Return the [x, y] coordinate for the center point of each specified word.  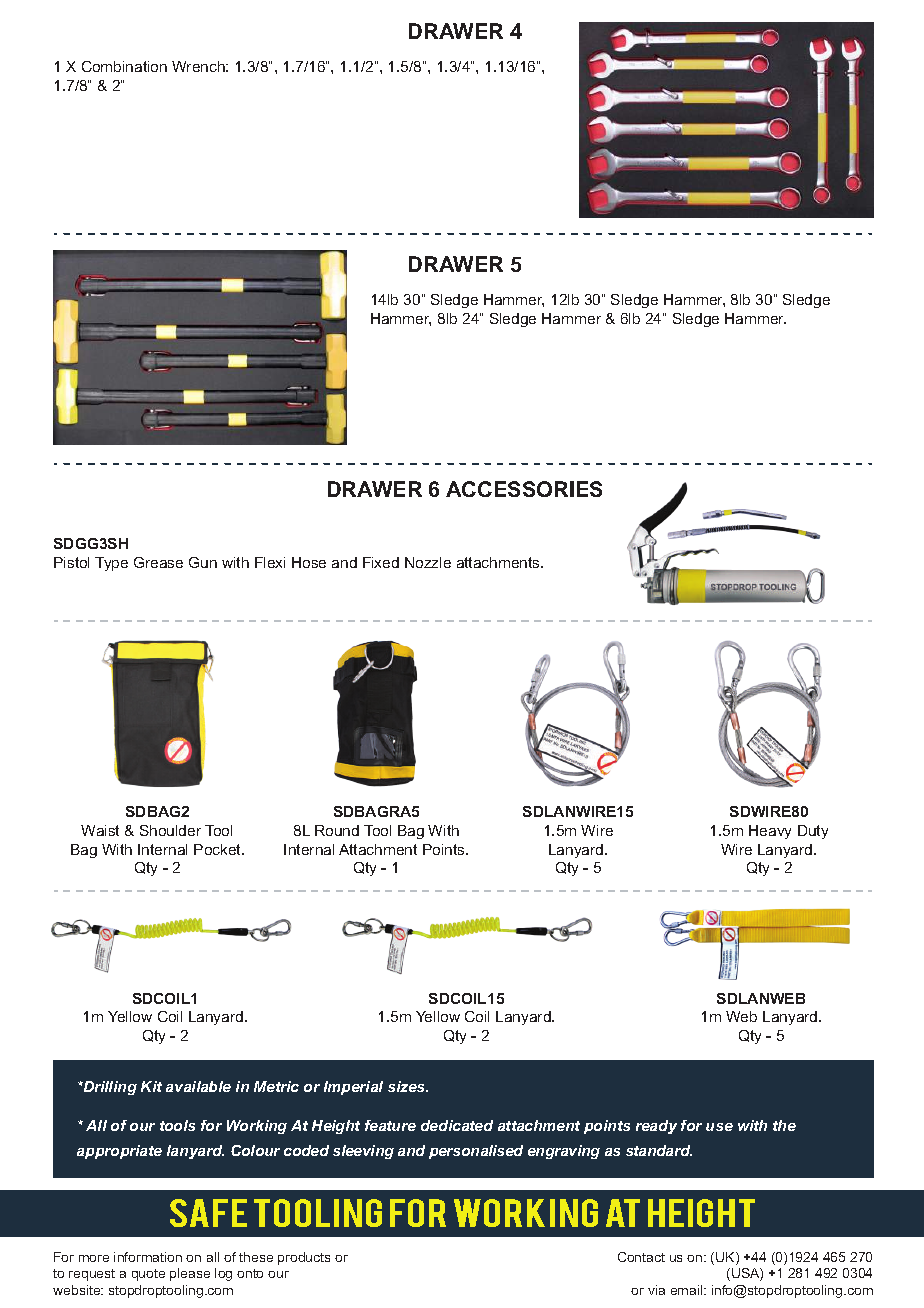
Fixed [381, 562]
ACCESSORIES [524, 489]
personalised [476, 1152]
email [688, 1290]
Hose [309, 562]
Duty [813, 832]
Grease [158, 562]
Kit [151, 1086]
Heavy [770, 832]
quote [148, 1275]
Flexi [270, 562]
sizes [408, 1086]
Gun [203, 562]
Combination [124, 66]
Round [337, 830]
